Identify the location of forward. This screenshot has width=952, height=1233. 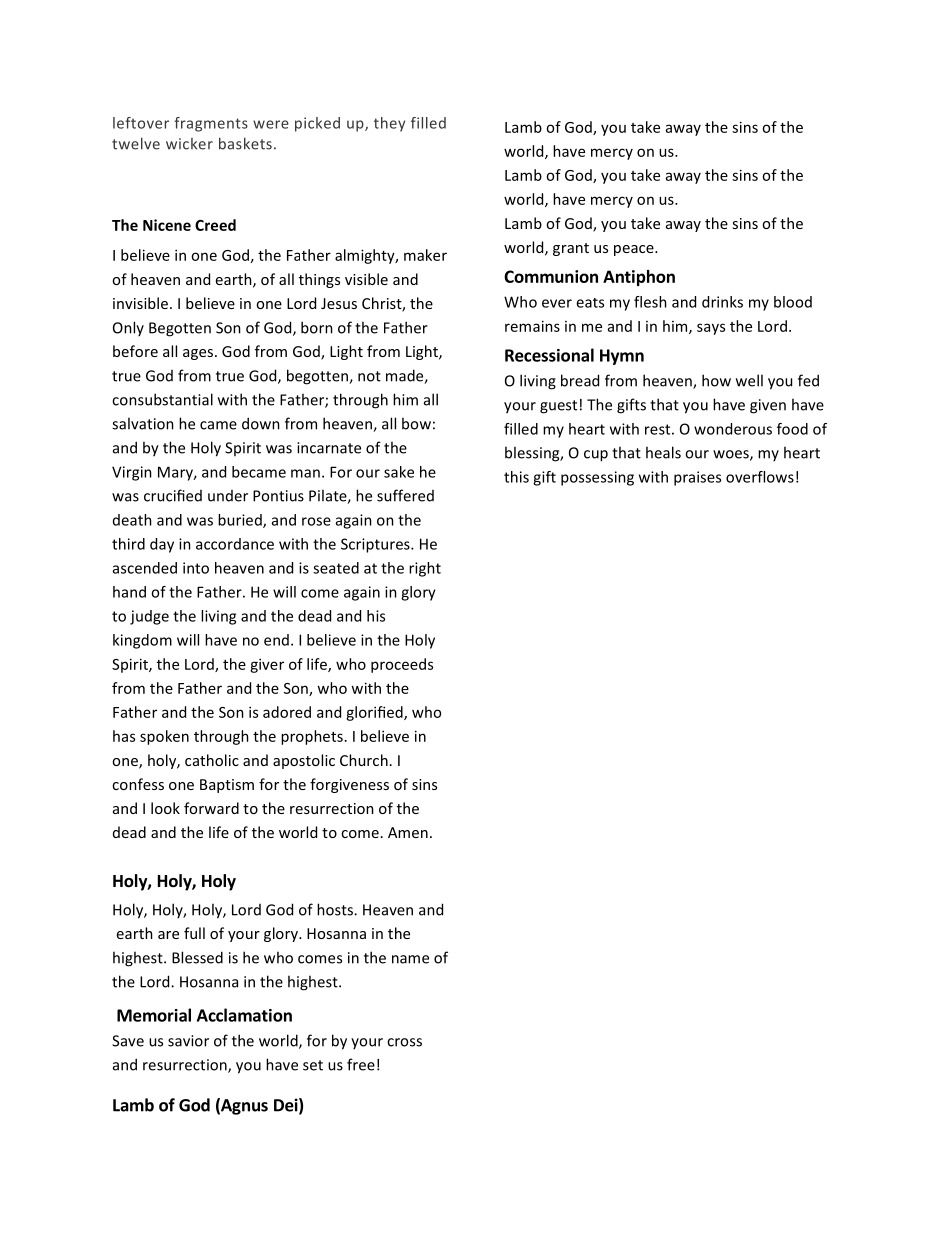
(211, 808).
